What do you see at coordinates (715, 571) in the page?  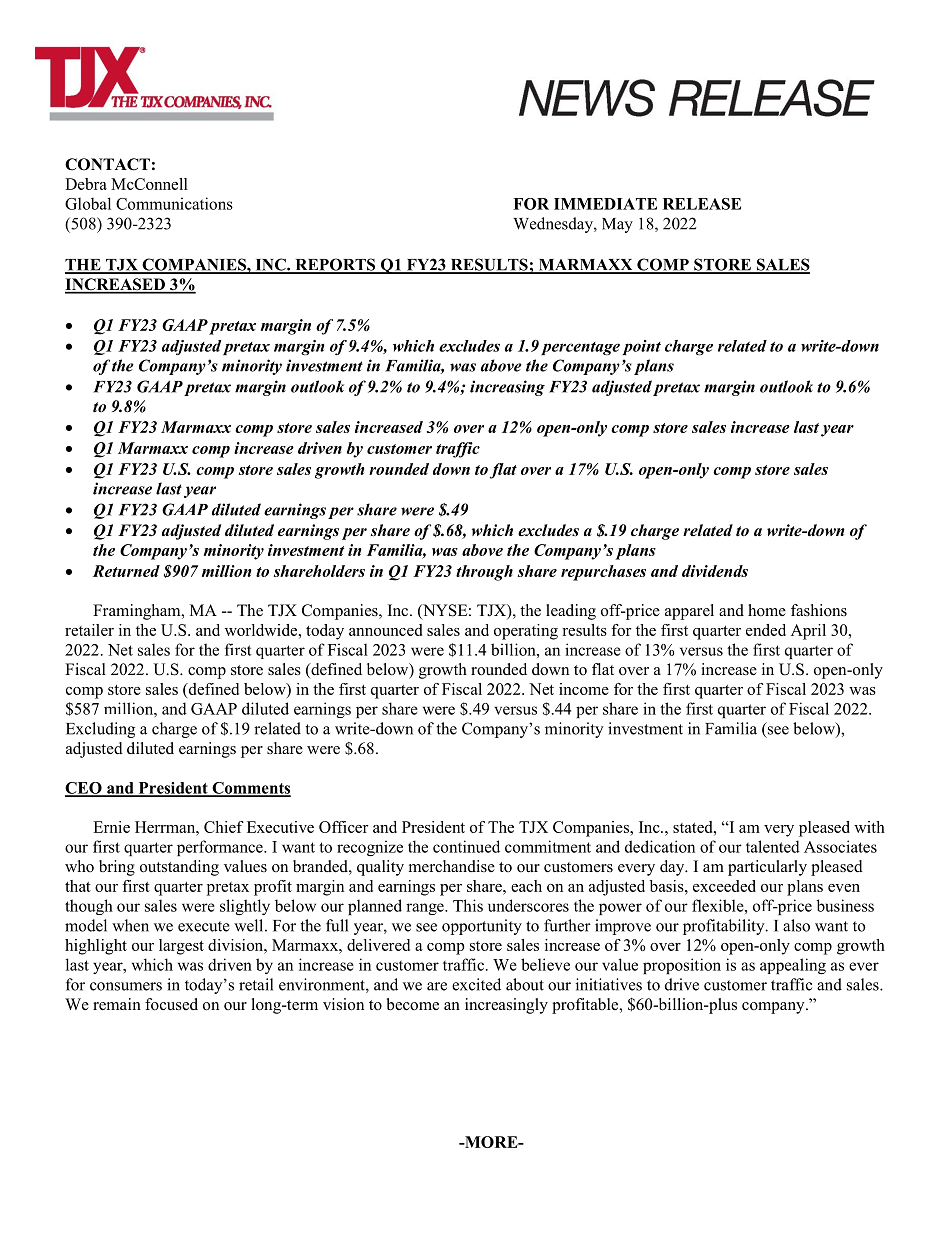 I see `dividends` at bounding box center [715, 571].
